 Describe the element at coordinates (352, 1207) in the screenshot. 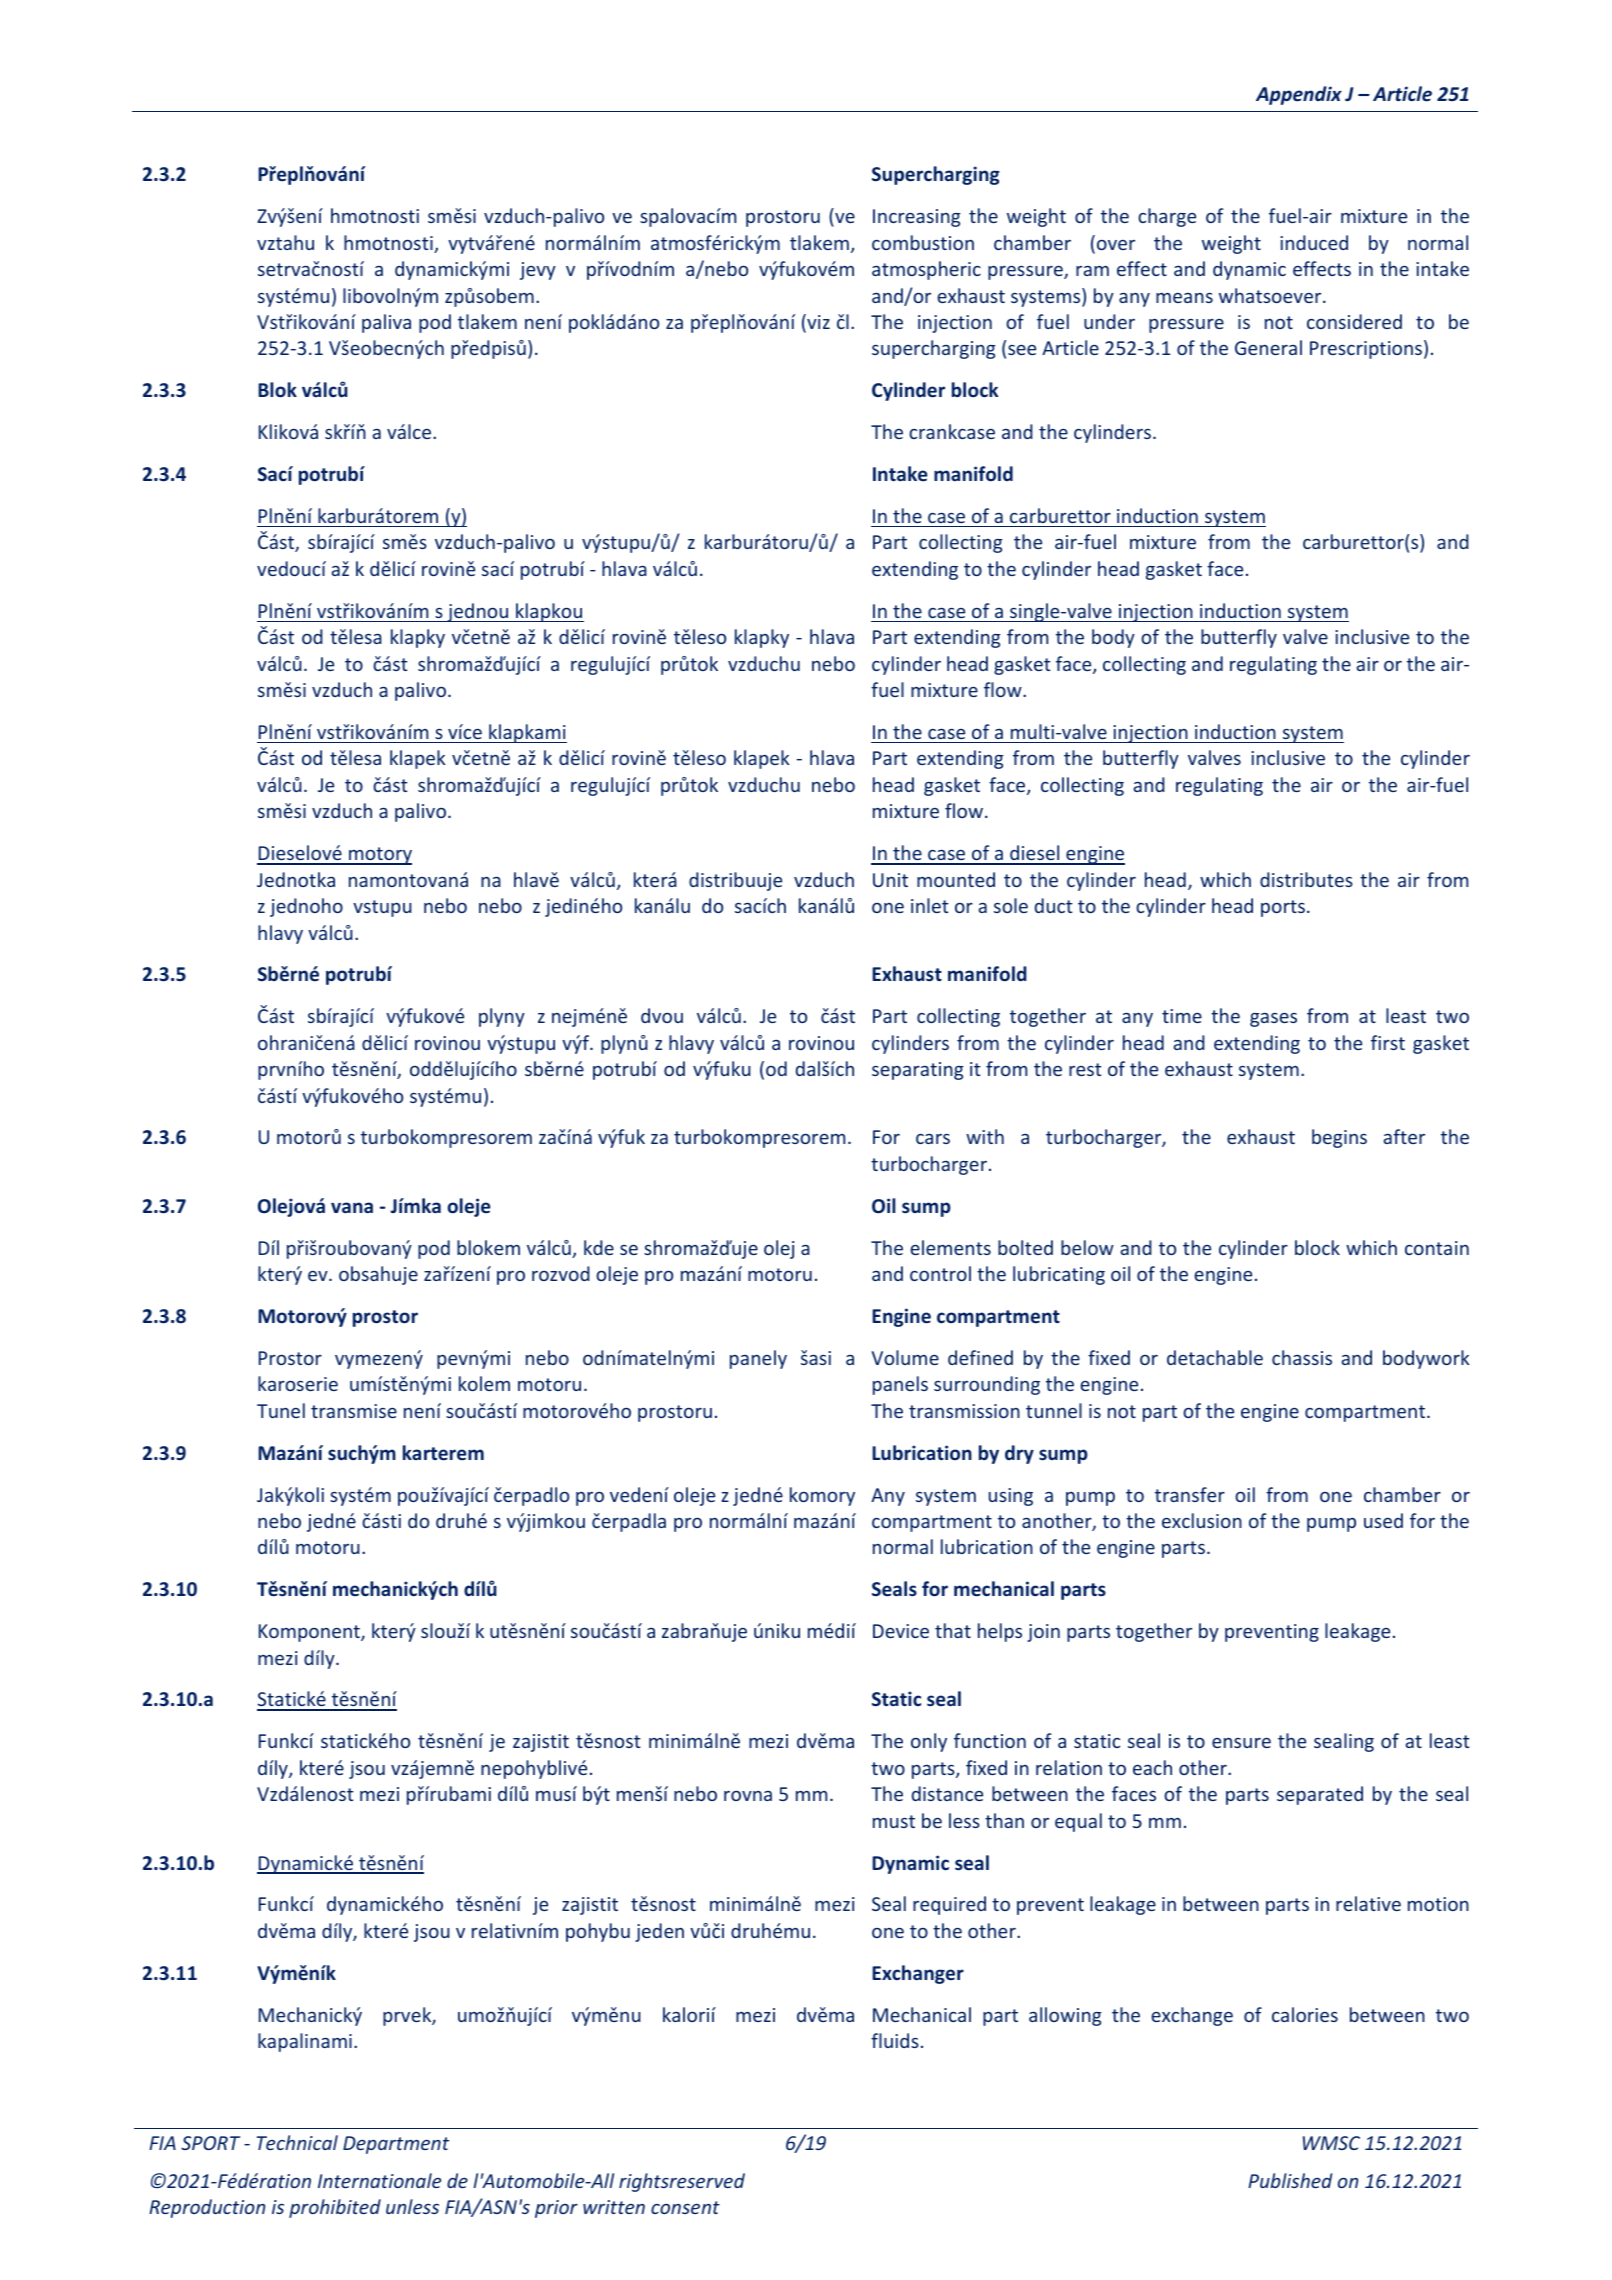

I see `vana` at that location.
